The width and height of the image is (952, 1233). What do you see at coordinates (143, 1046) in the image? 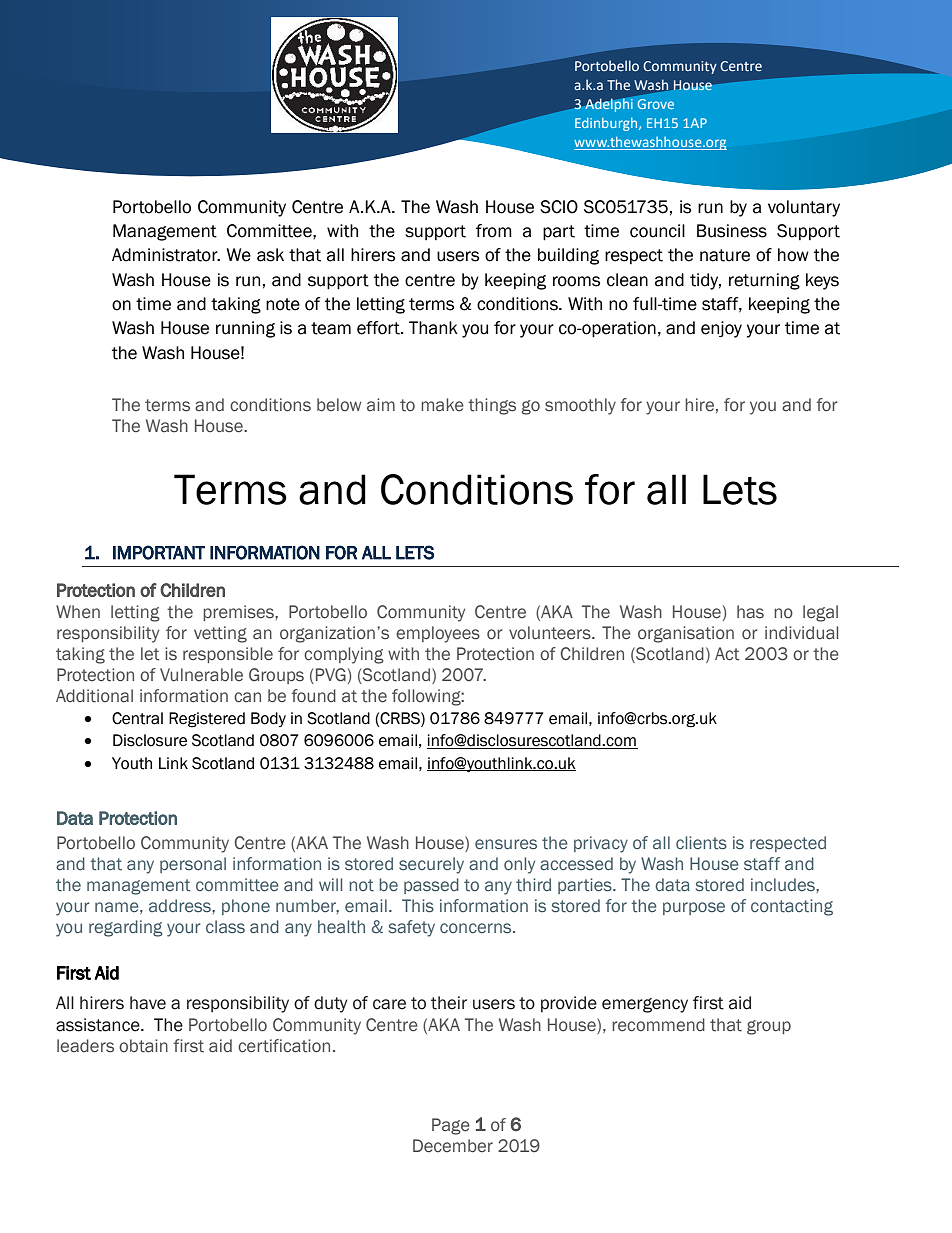
I see `obtain` at bounding box center [143, 1046].
